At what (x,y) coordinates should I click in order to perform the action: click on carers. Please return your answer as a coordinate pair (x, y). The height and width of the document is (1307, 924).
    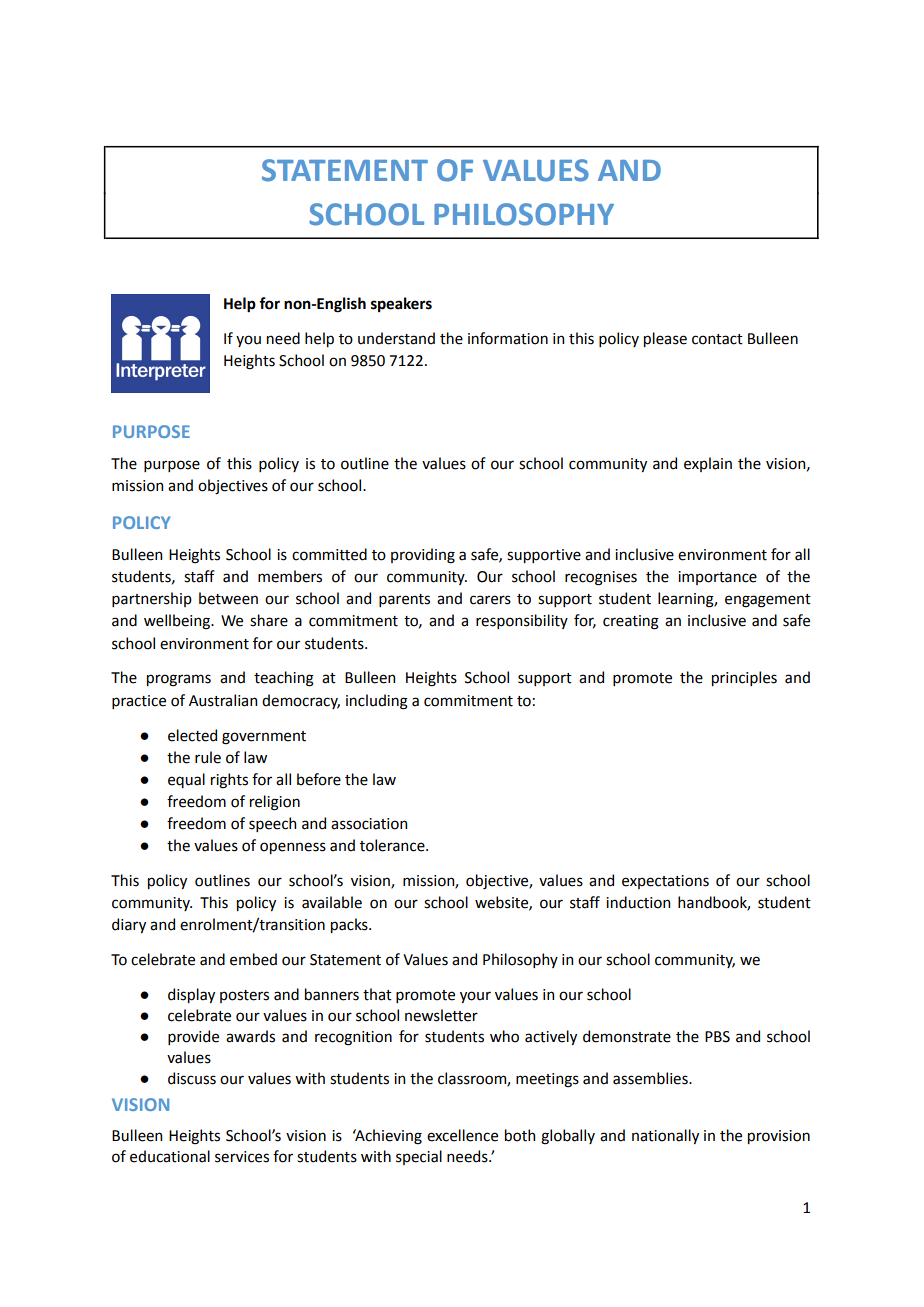
    Looking at the image, I should click on (490, 600).
